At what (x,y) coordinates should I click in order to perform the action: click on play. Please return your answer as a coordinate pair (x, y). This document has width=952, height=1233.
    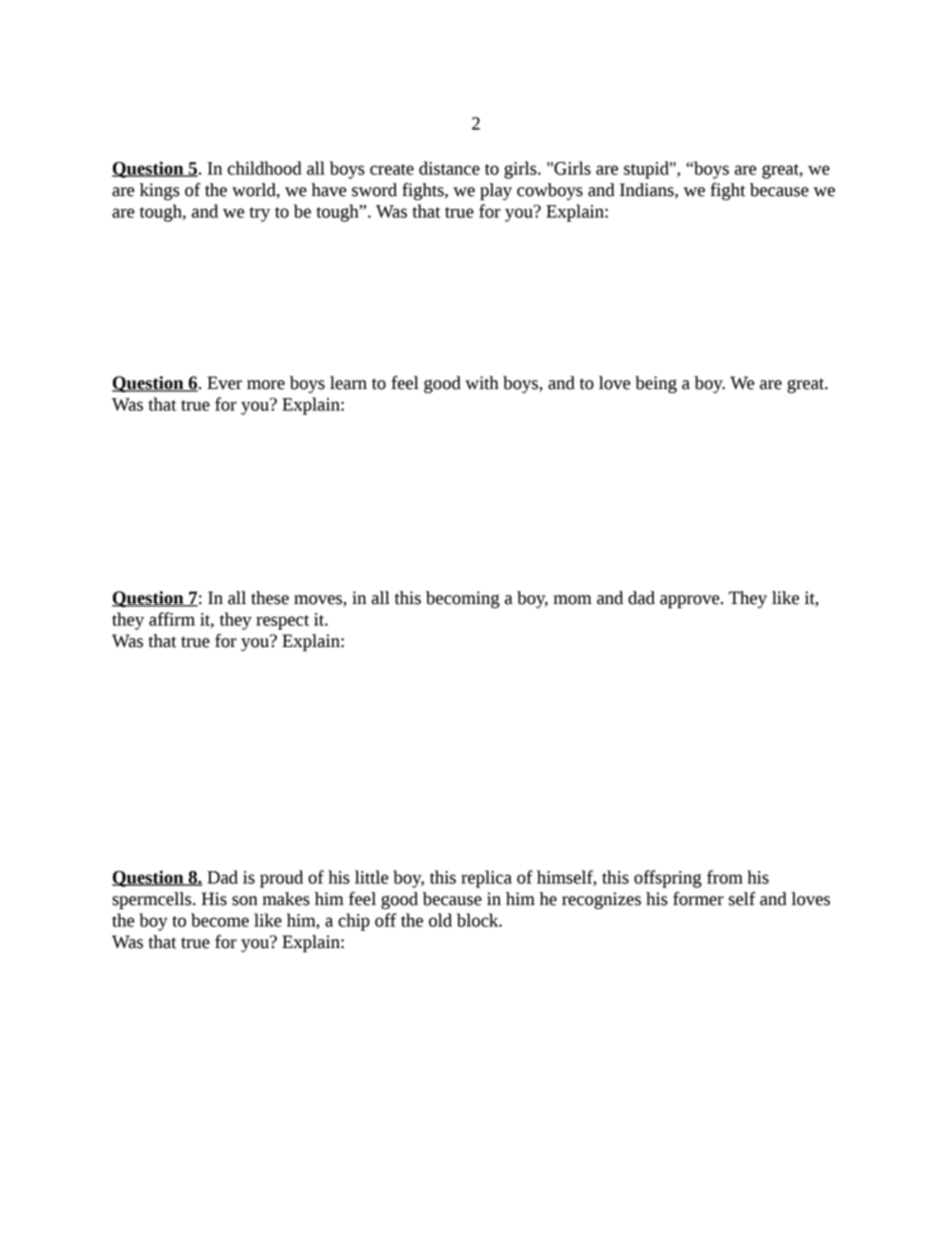
    Looking at the image, I should click on (496, 192).
